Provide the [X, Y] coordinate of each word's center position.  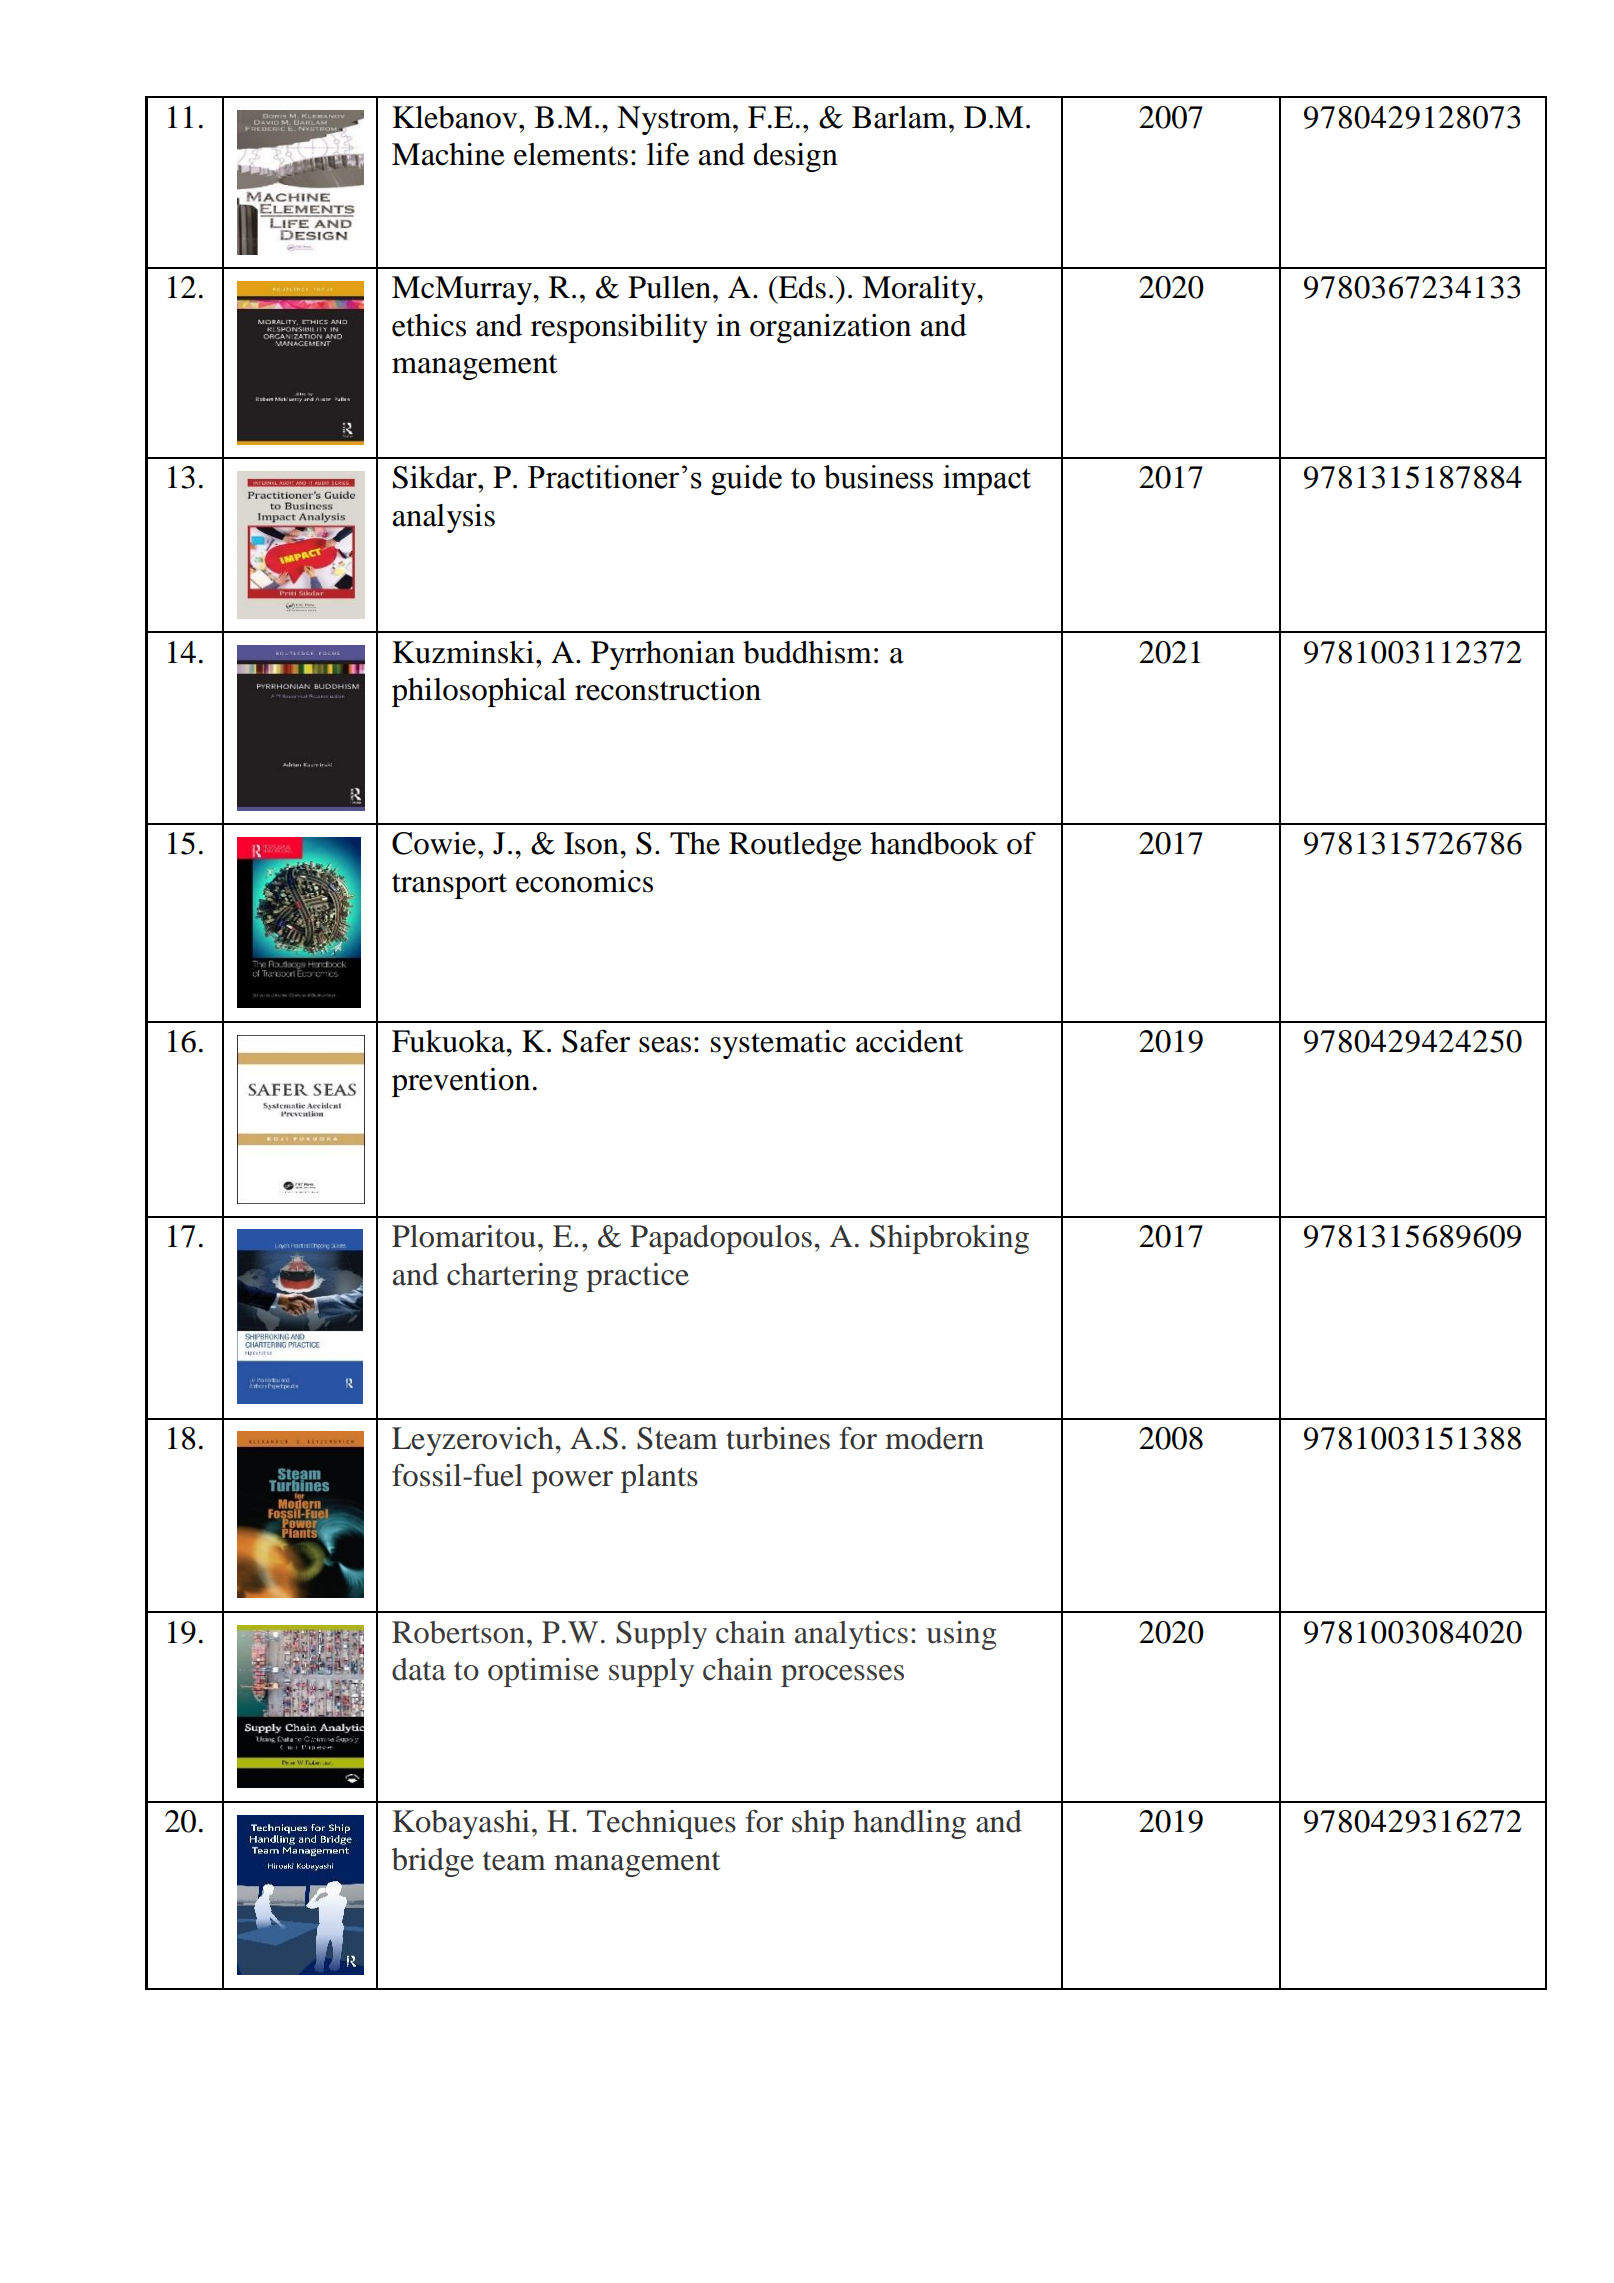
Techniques [661, 1824]
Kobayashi [461, 1824]
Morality [920, 290]
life [668, 154]
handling [909, 1824]
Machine [448, 154]
